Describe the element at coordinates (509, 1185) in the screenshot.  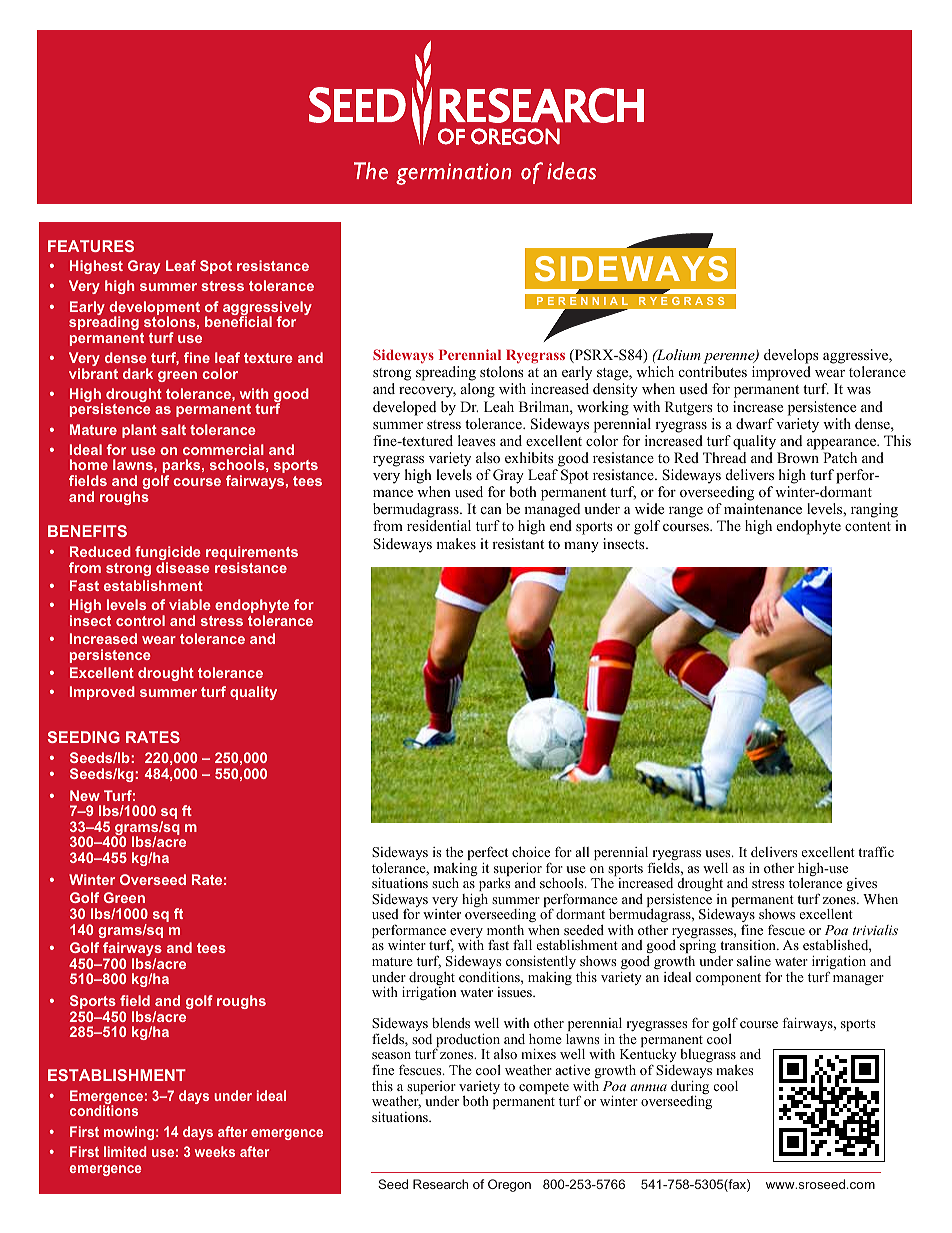
I see `Oregon` at that location.
